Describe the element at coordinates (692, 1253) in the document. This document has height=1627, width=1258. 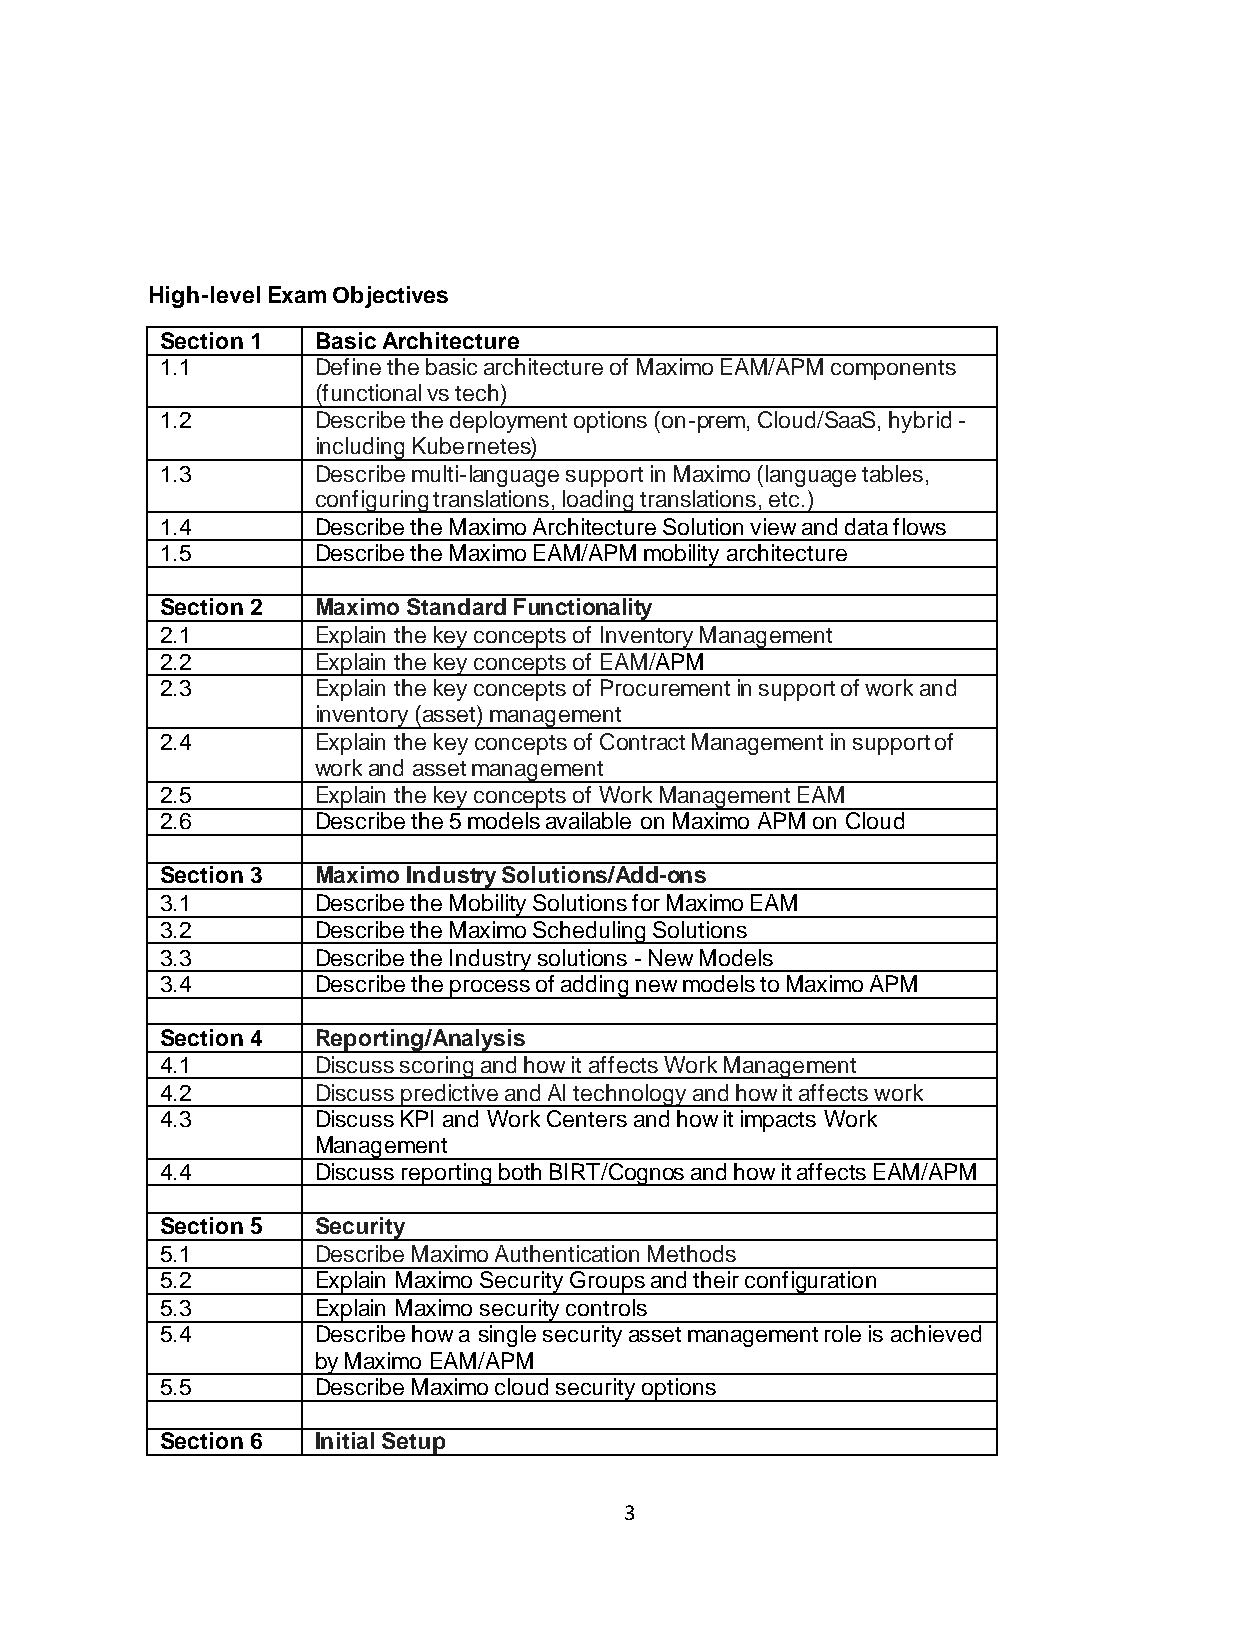
I see `Methods` at that location.
